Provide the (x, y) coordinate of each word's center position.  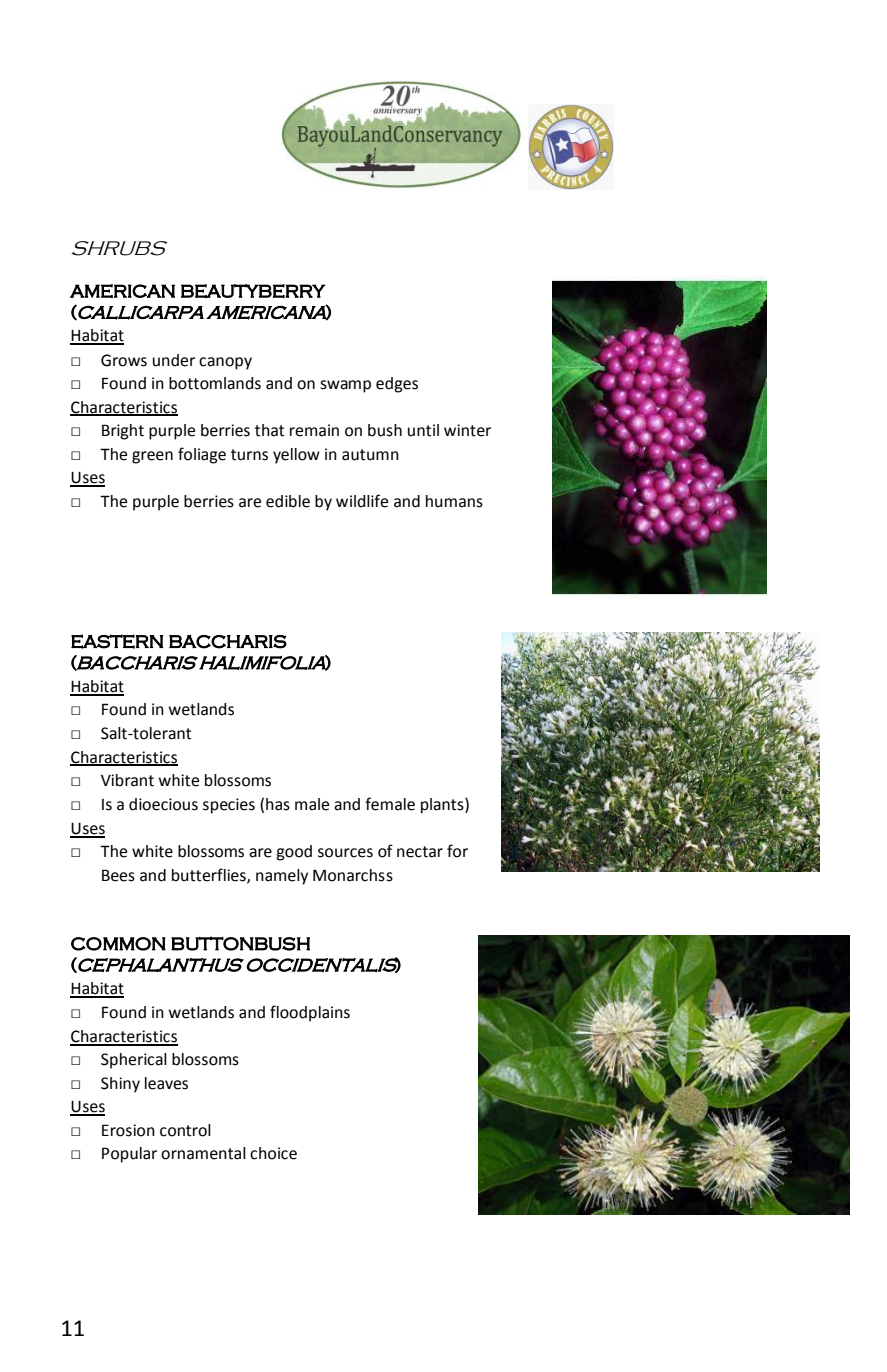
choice (273, 1153)
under (174, 360)
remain (314, 430)
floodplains (310, 1013)
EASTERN (117, 641)
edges (397, 385)
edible (288, 501)
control (185, 1130)
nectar (420, 852)
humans (454, 501)
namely (282, 877)
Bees (118, 875)
